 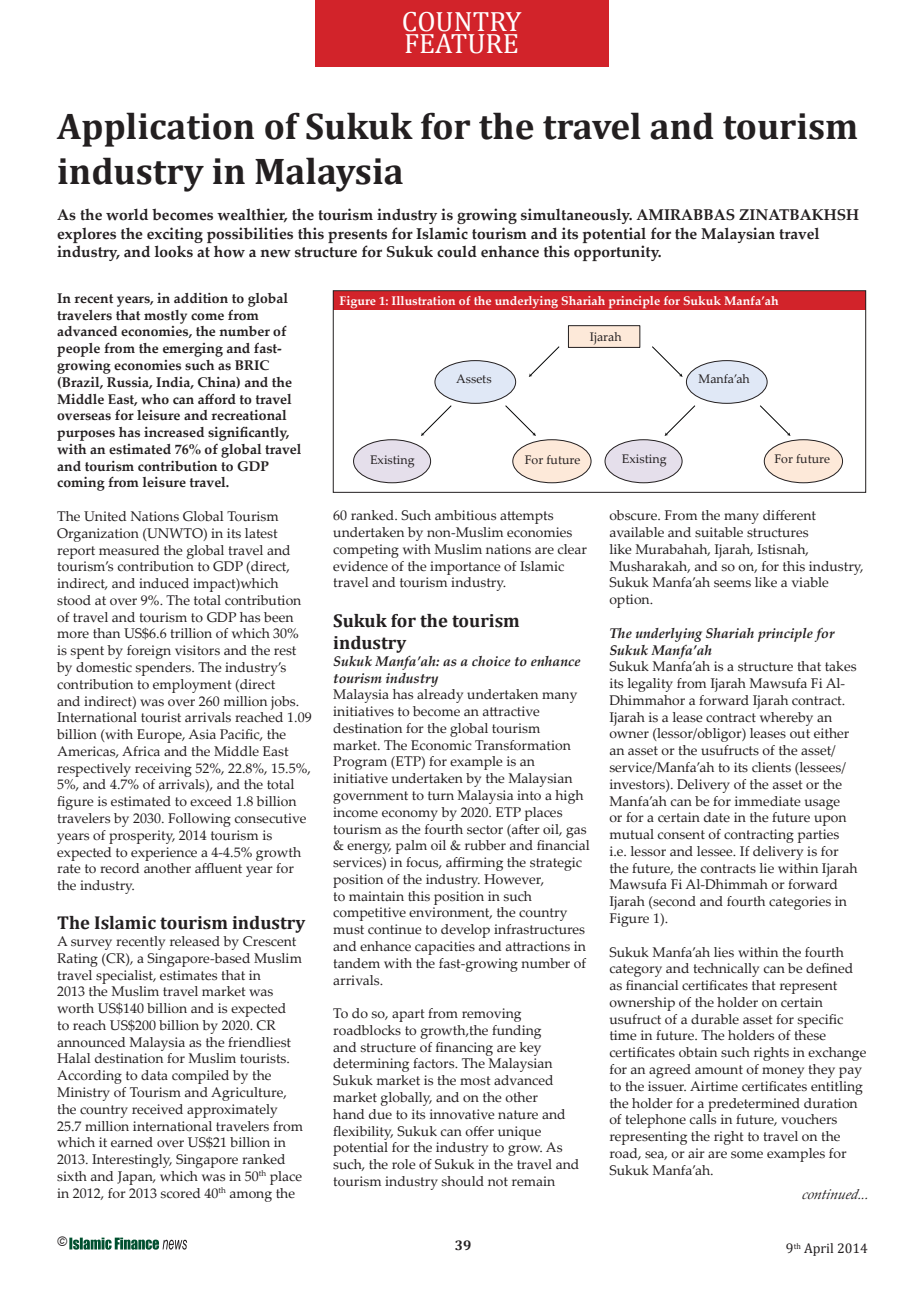 What do you see at coordinates (155, 129) in the screenshot?
I see `Application` at bounding box center [155, 129].
